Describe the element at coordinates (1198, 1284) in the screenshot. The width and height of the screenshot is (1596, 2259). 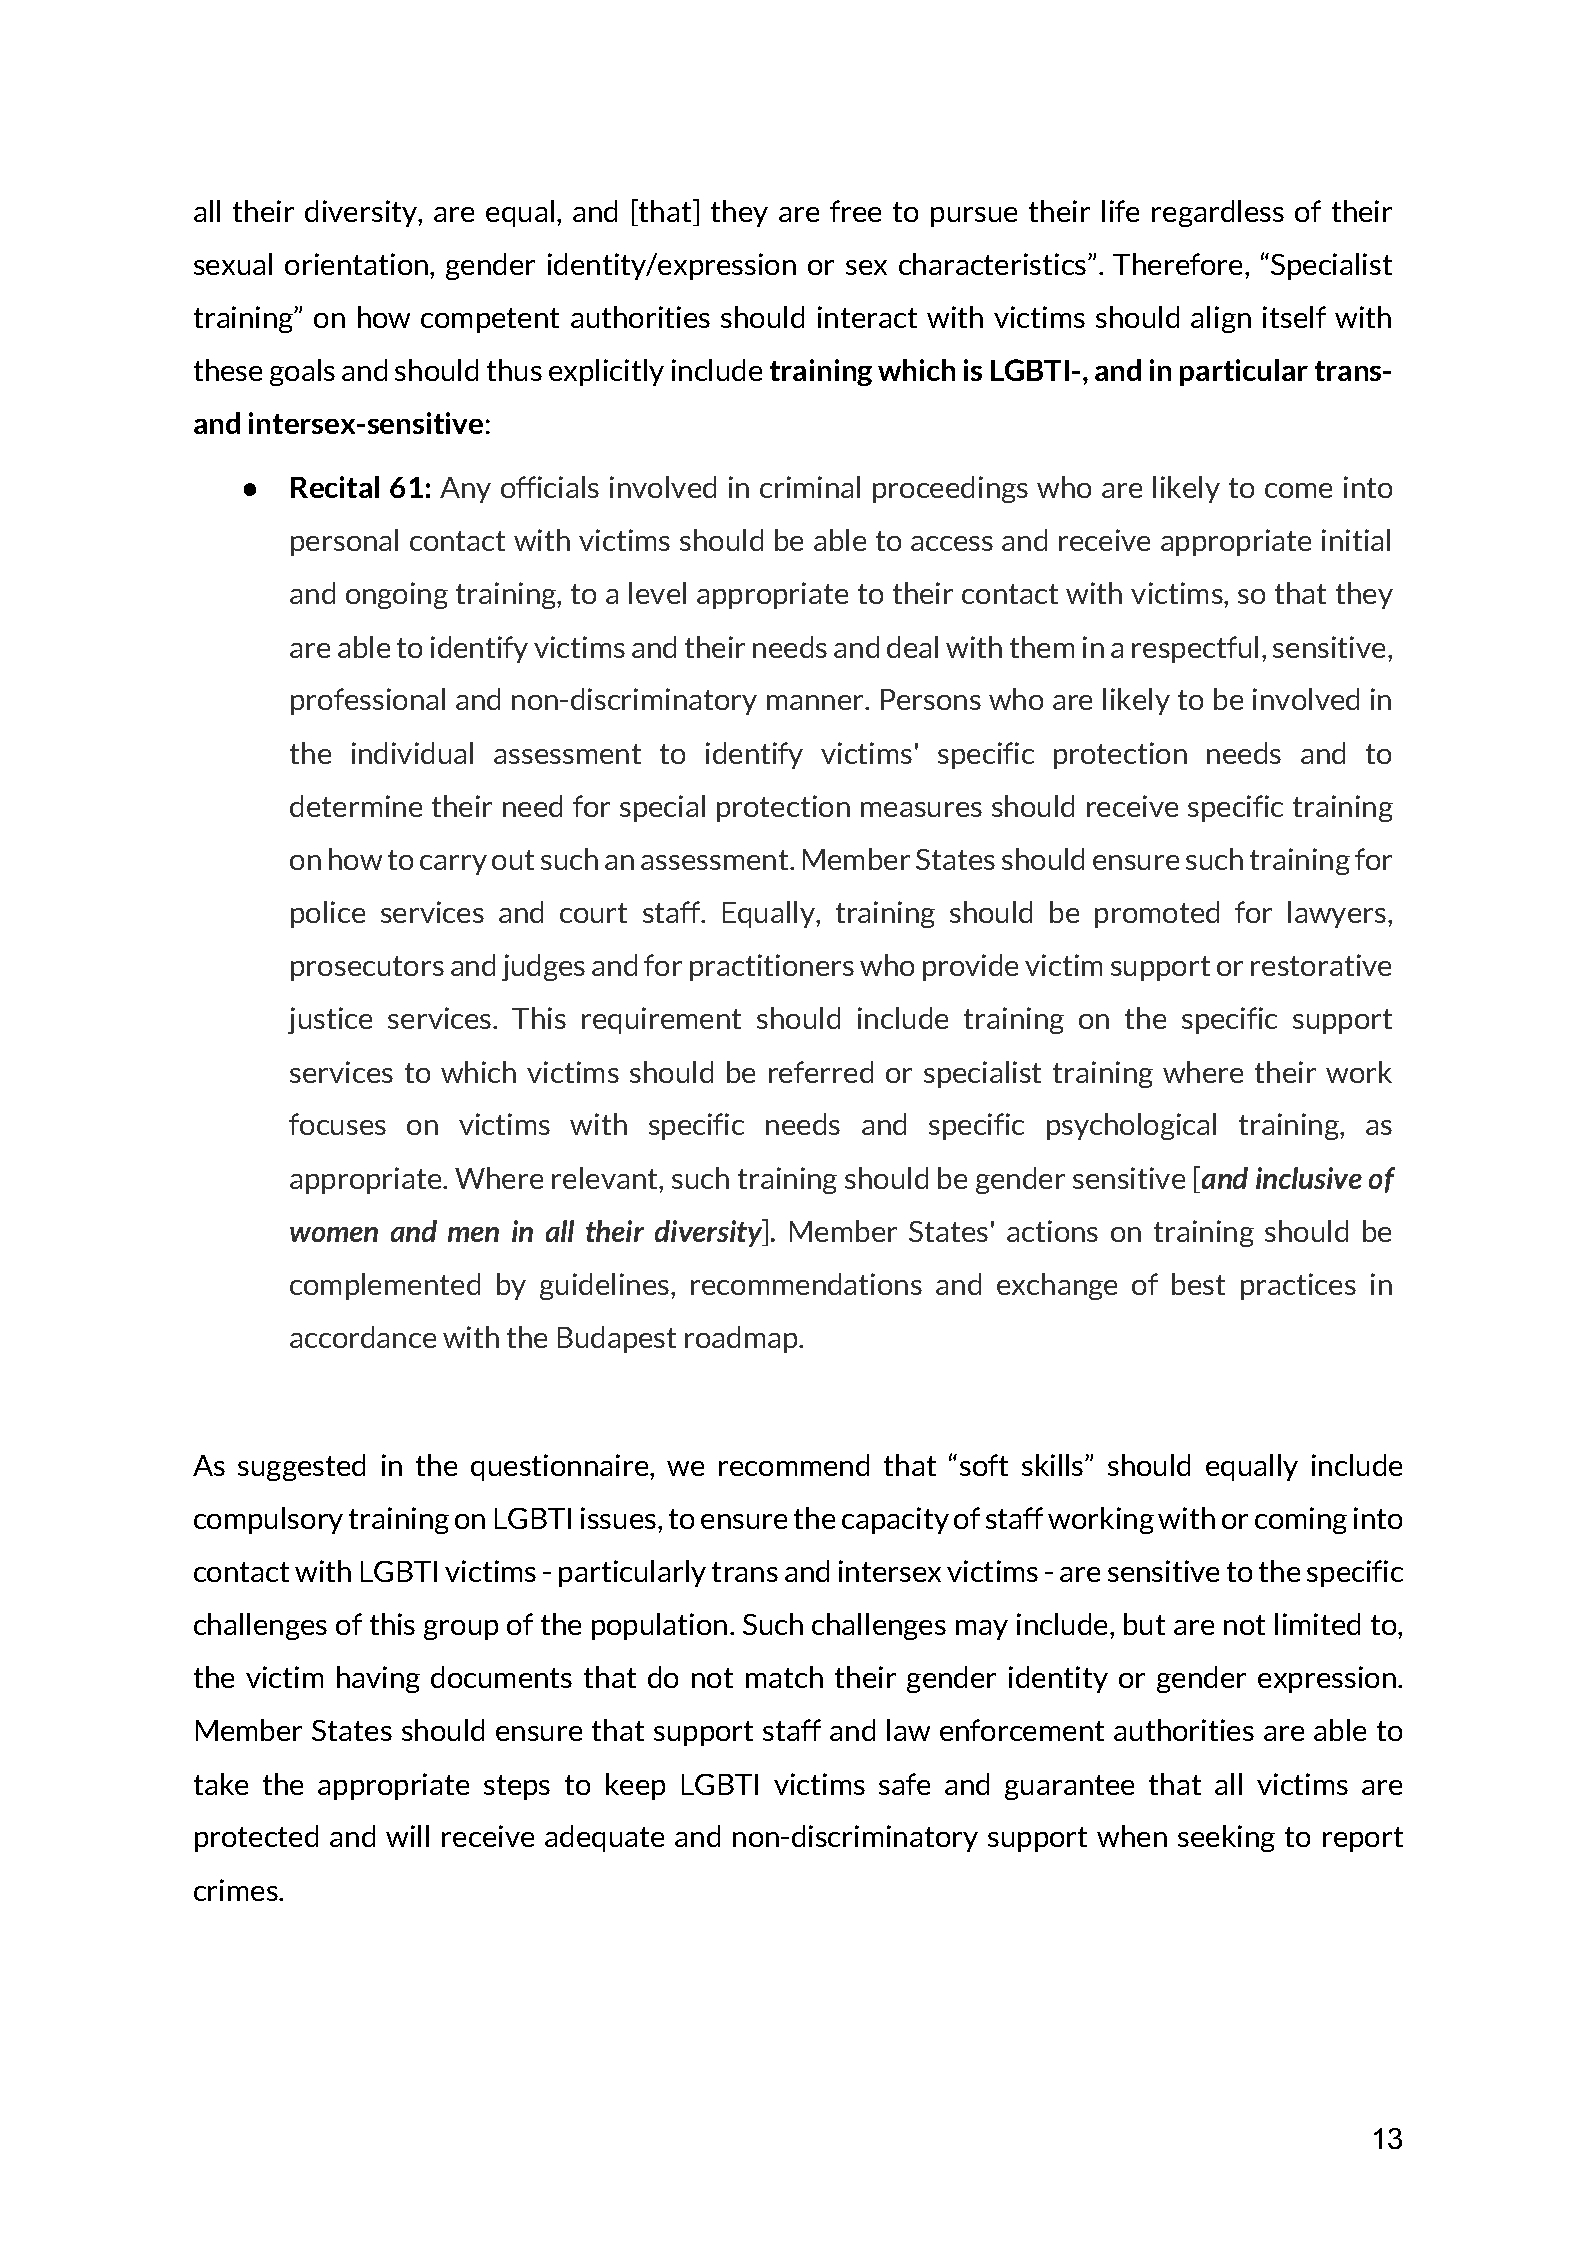
I see `best` at that location.
